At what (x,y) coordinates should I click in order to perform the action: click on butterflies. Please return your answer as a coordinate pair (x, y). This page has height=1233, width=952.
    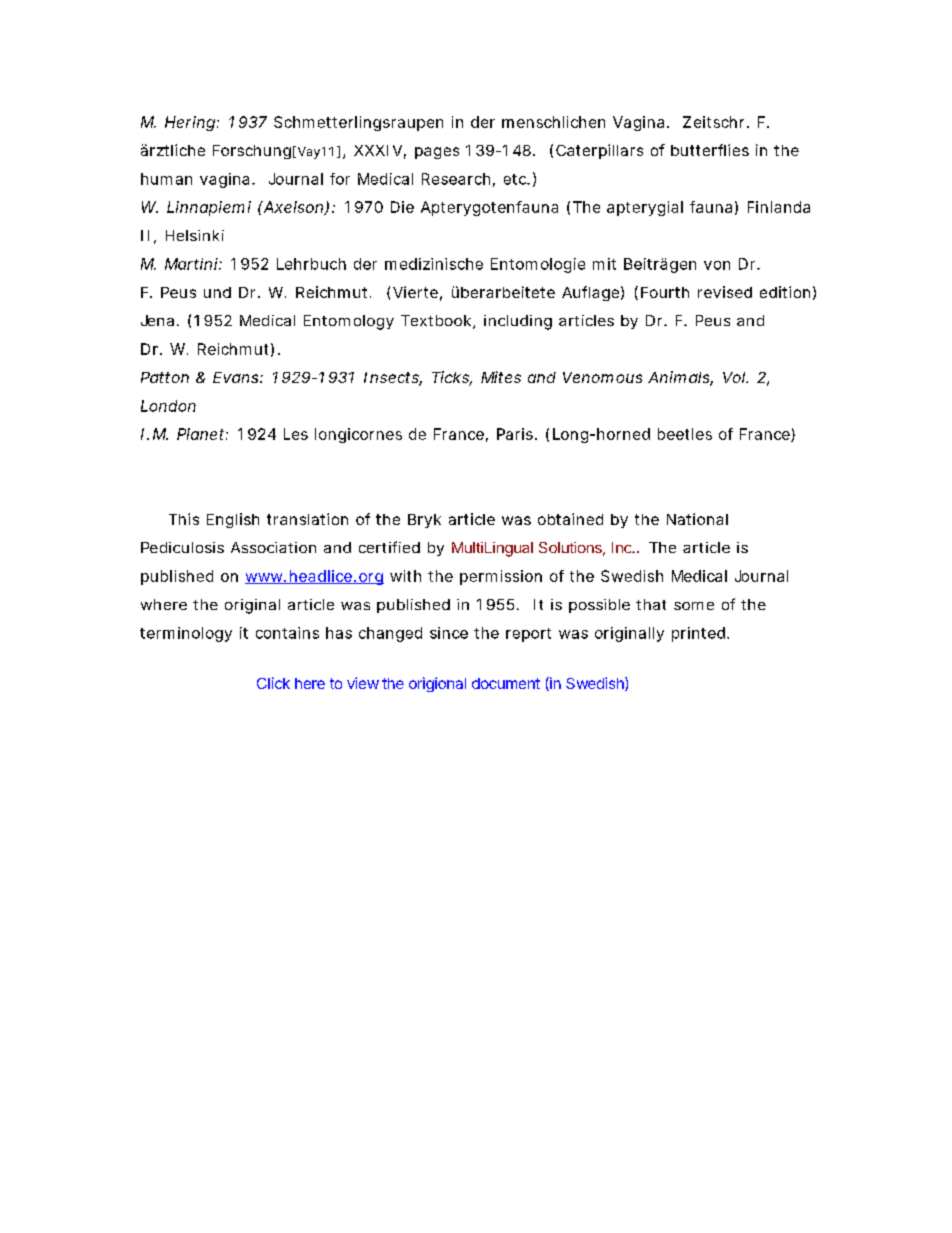
    Looking at the image, I should click on (710, 150).
